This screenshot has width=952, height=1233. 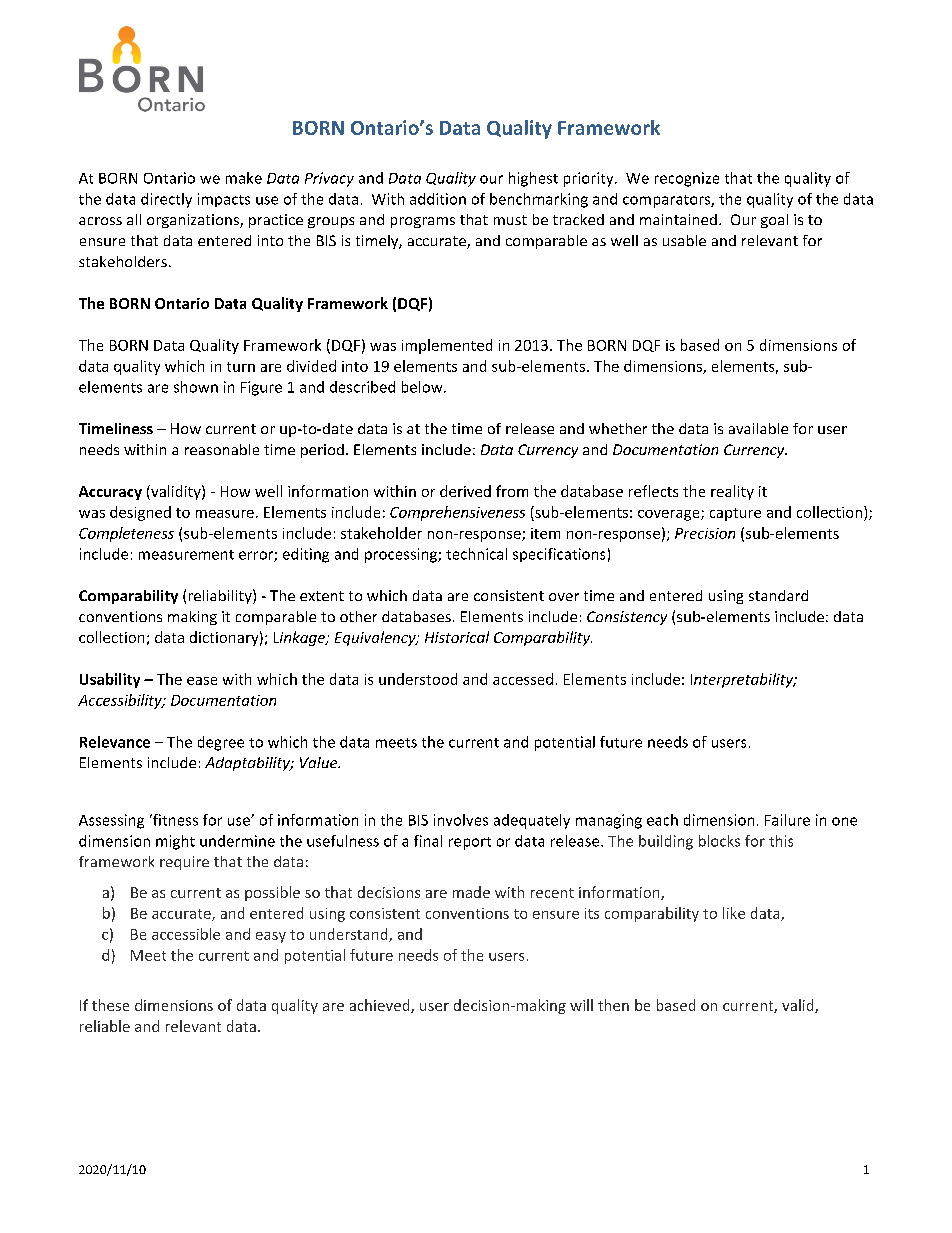 I want to click on Failure, so click(x=787, y=820).
